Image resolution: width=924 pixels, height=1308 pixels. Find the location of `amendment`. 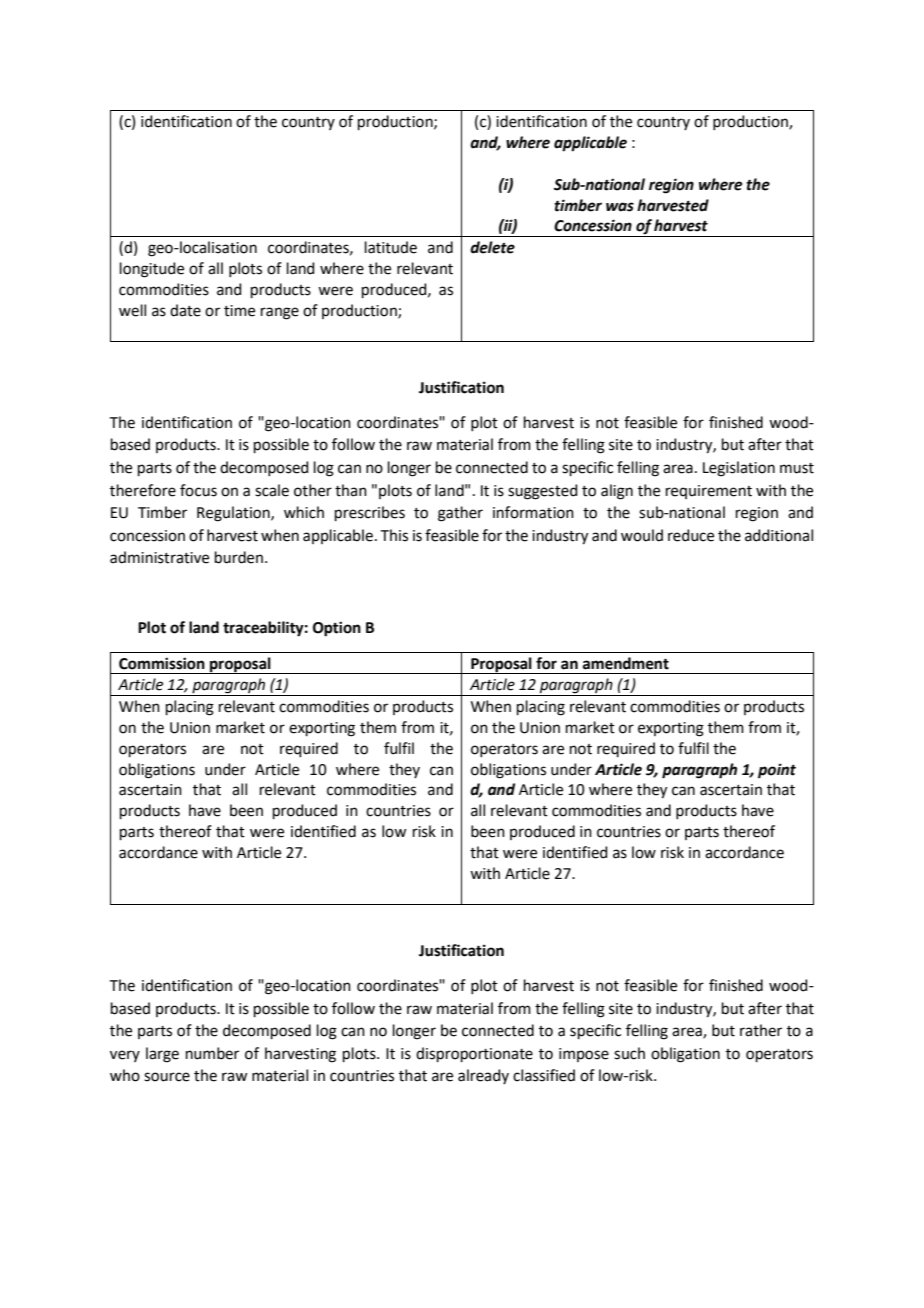

amendment is located at coordinates (626, 663).
